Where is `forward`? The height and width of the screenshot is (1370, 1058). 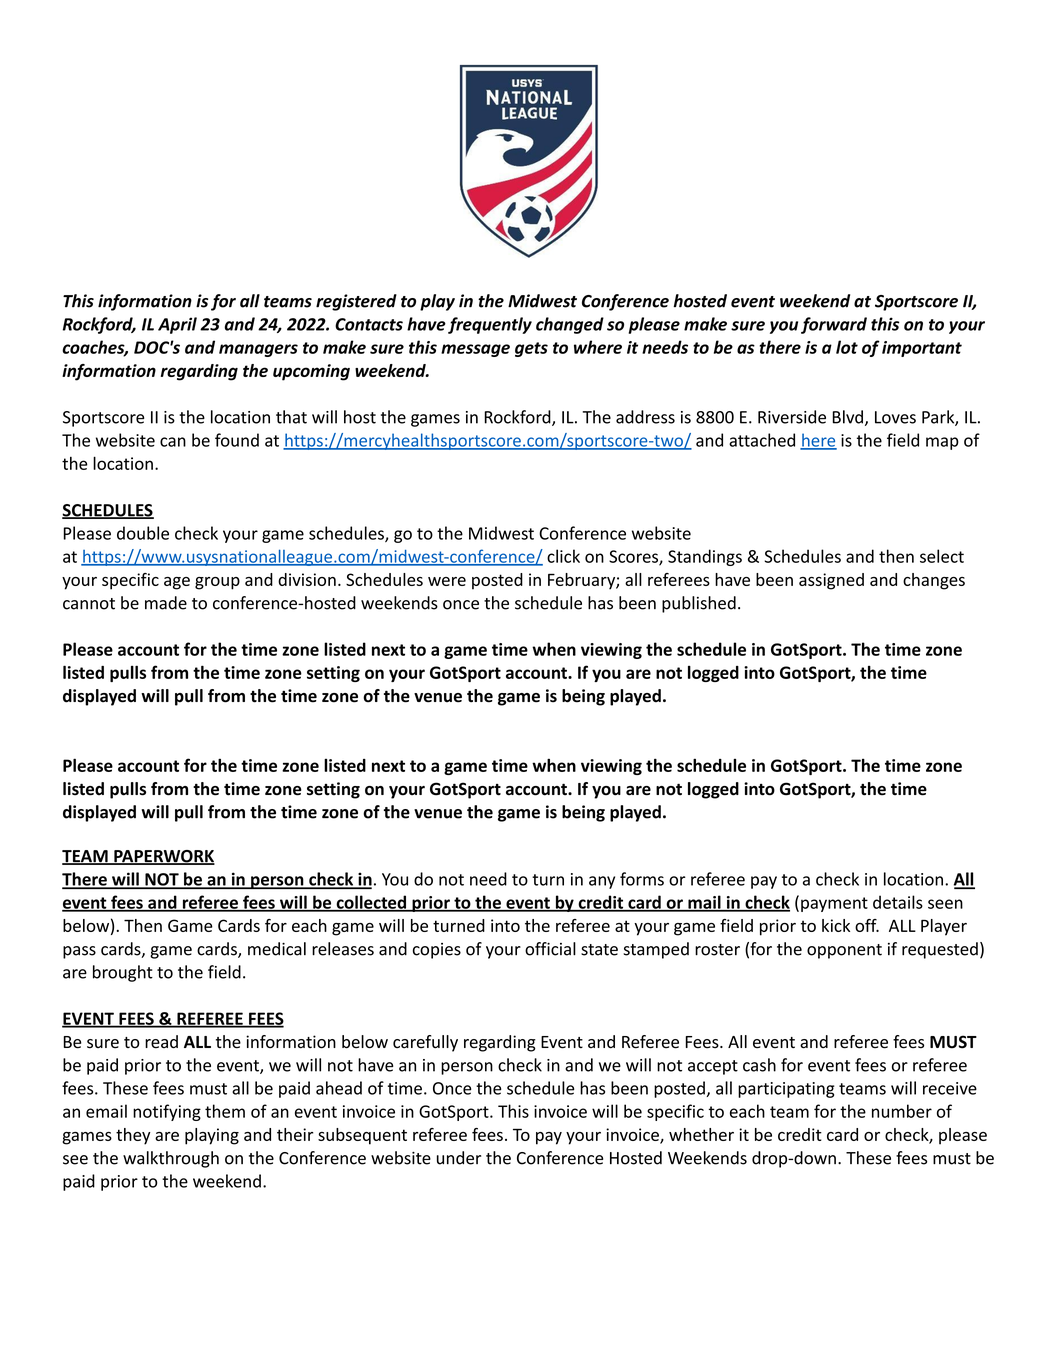
forward is located at coordinates (834, 325).
